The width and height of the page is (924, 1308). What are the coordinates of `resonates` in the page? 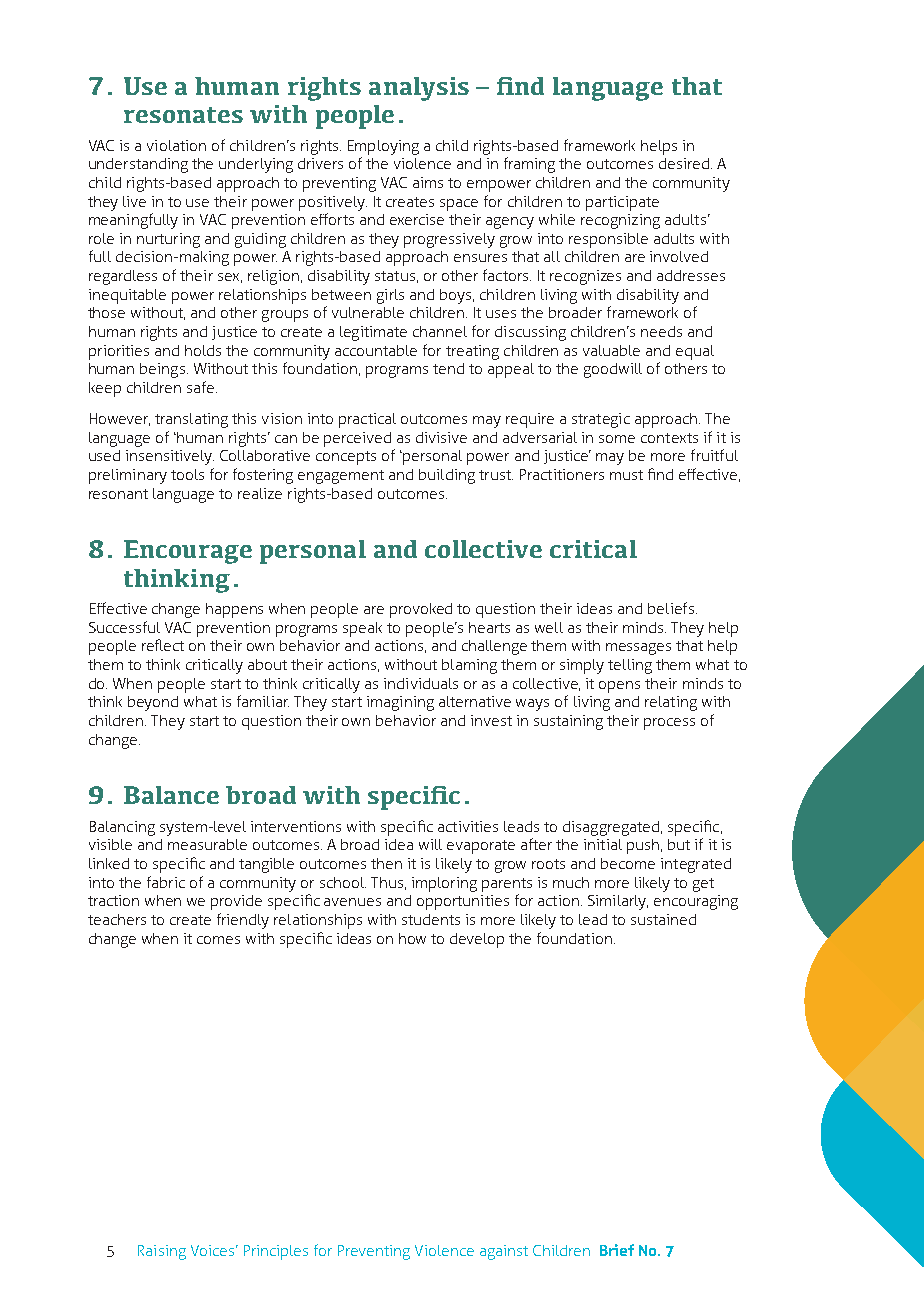 It's located at (183, 115).
